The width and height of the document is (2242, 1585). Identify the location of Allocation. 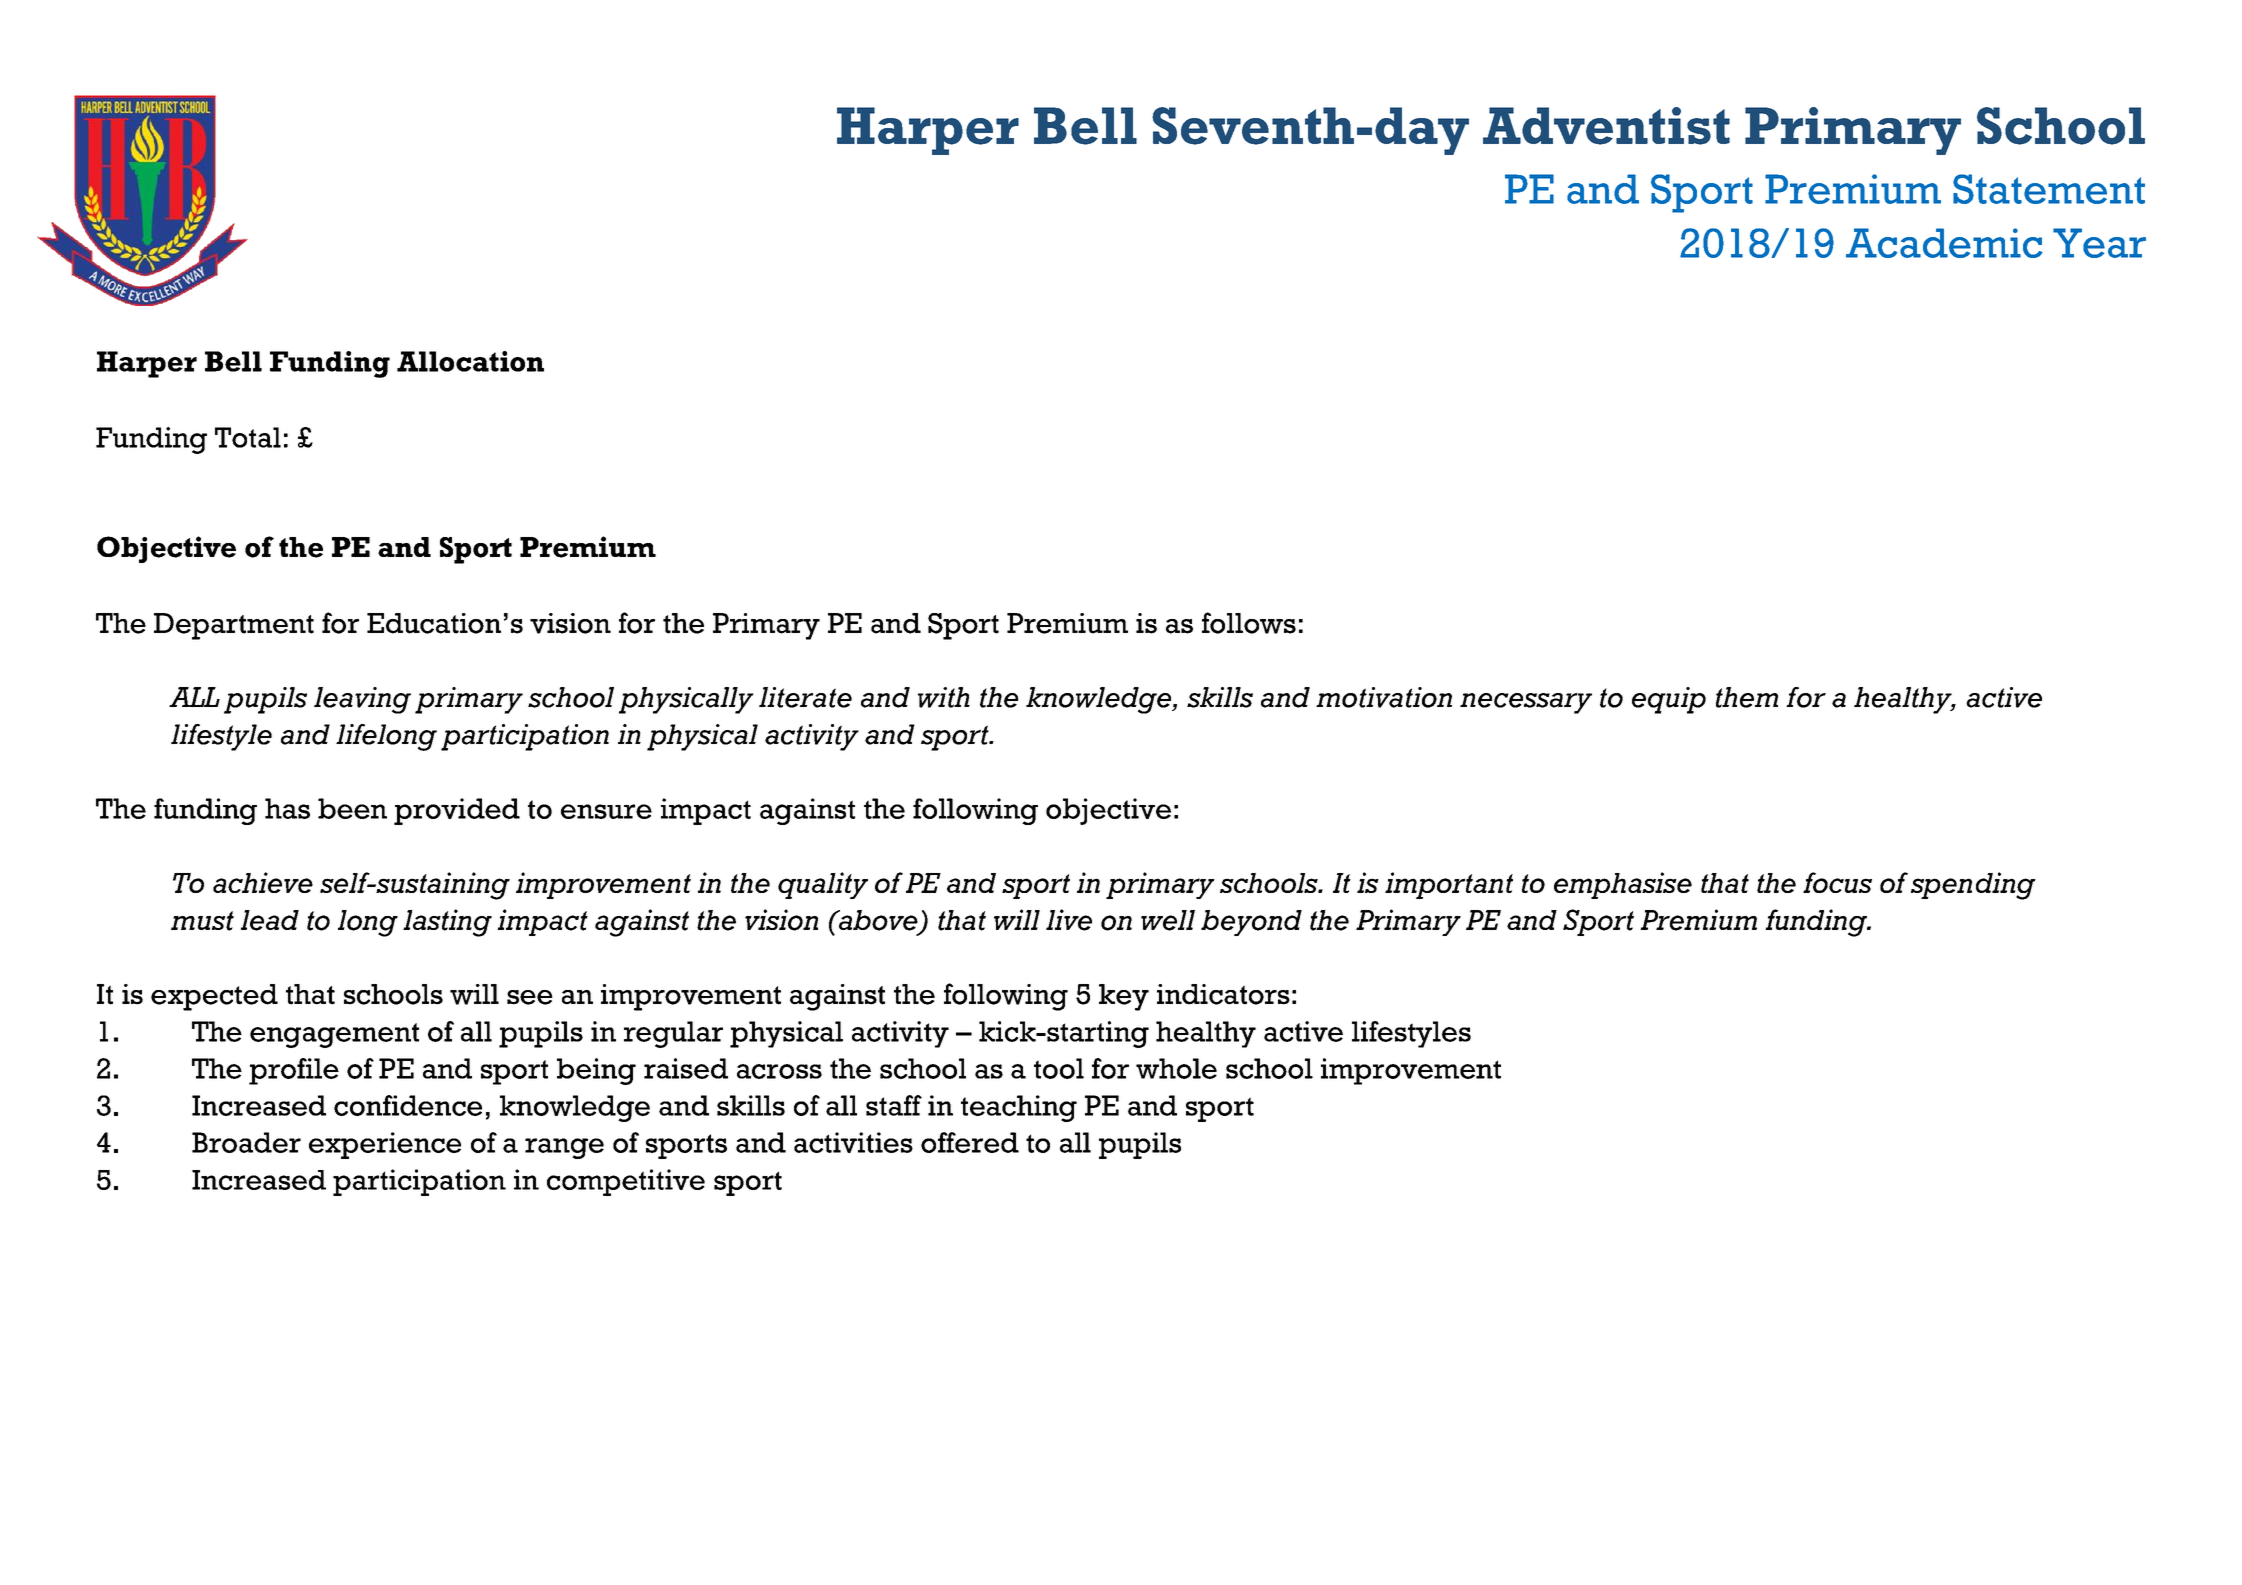
(470, 361).
